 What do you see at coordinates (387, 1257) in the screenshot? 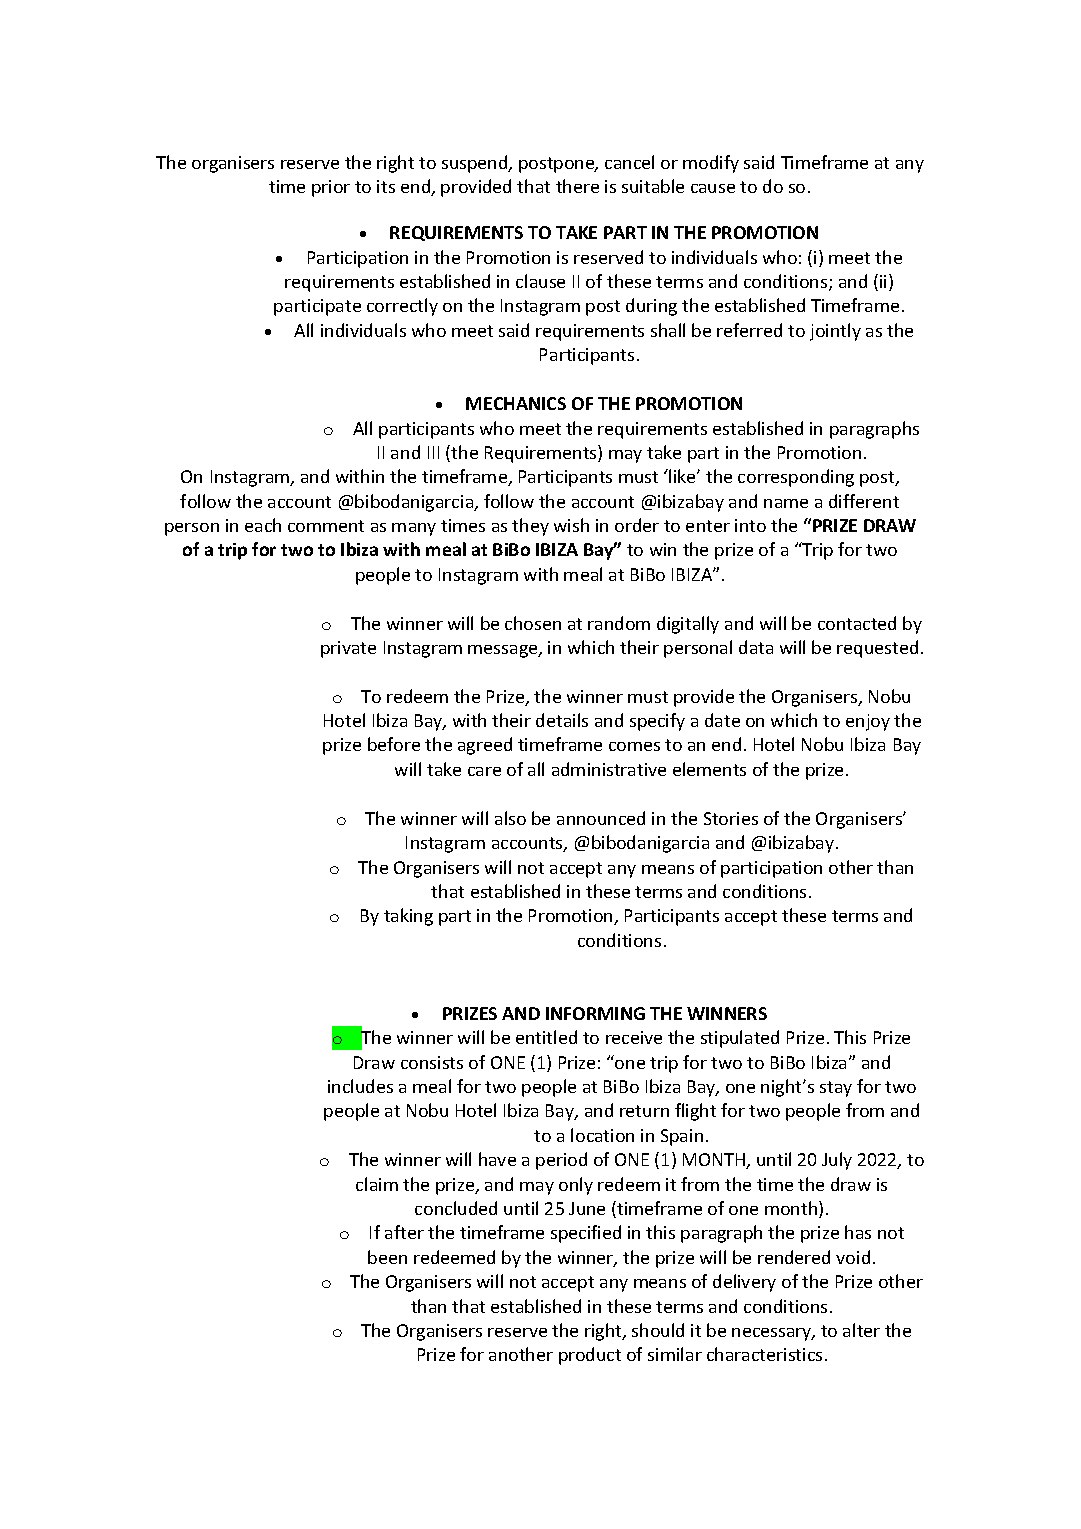
I see `been` at bounding box center [387, 1257].
